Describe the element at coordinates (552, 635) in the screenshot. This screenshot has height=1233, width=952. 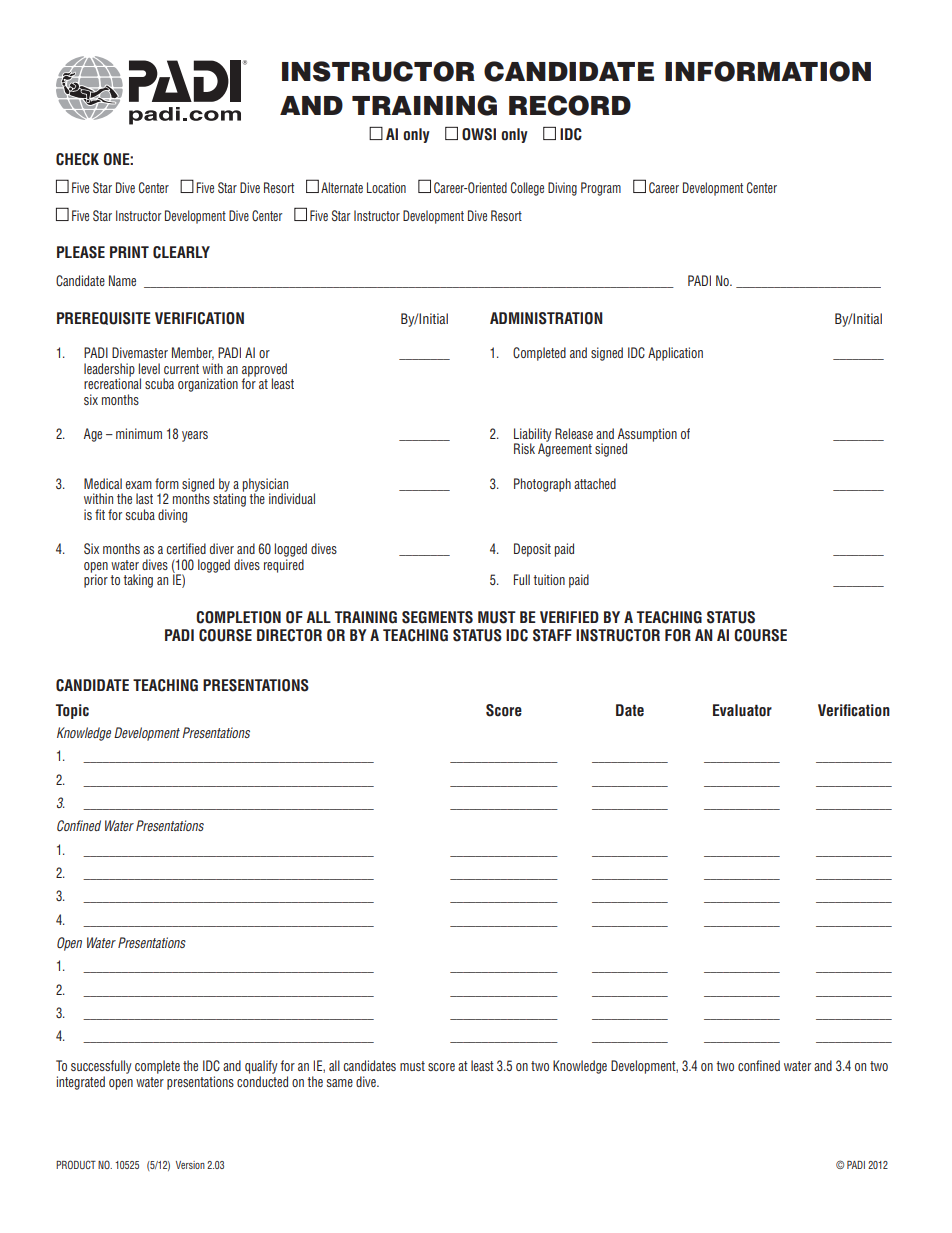
I see `STAFF` at that location.
